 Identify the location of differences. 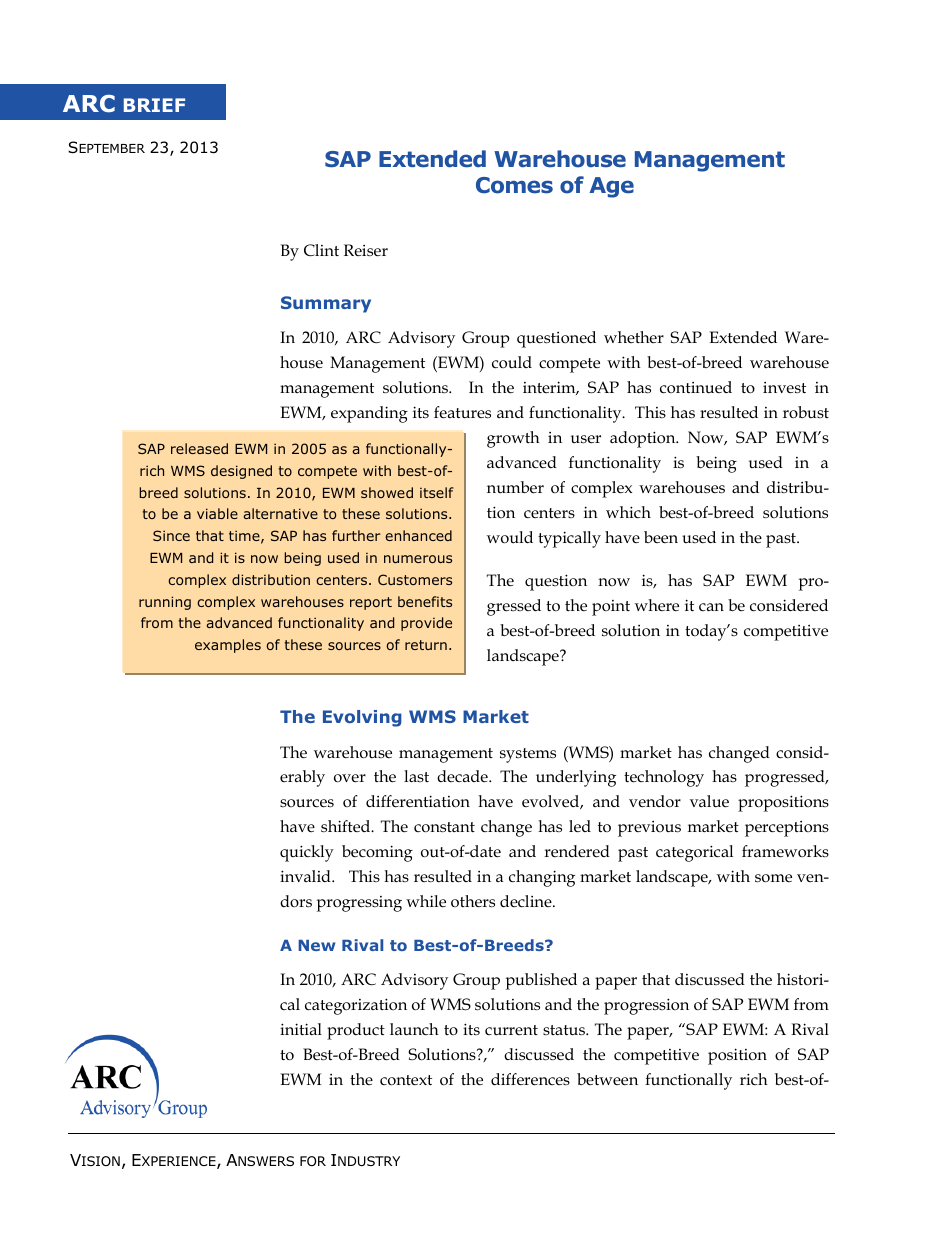
(530, 1079).
